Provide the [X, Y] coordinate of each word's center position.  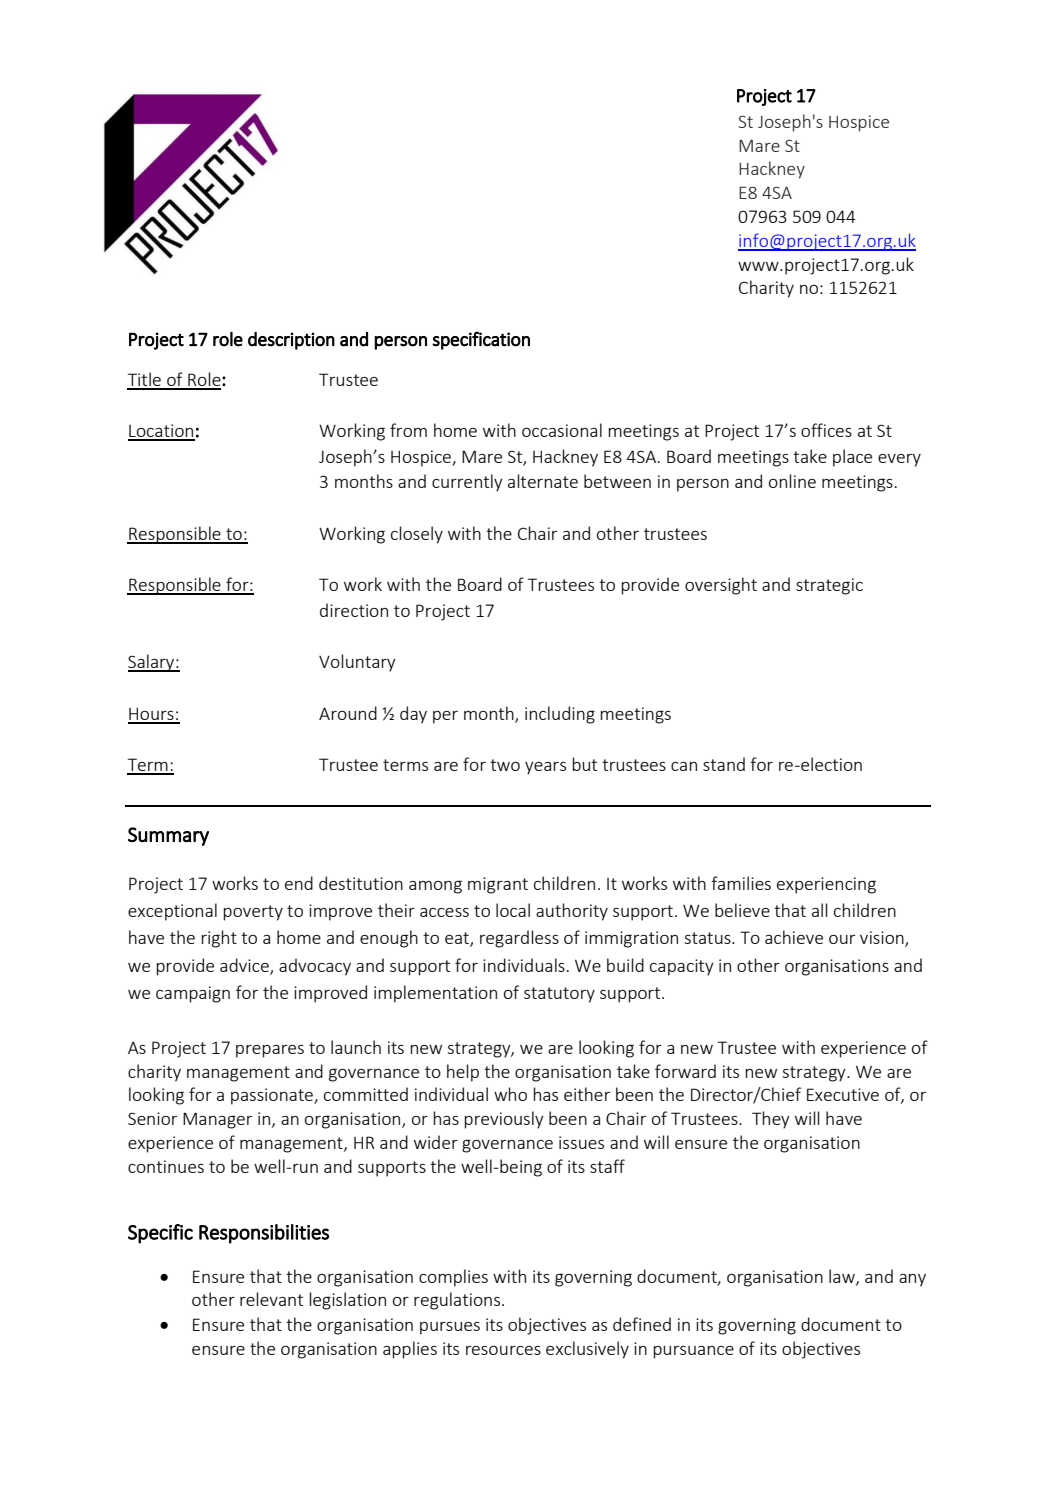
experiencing [826, 885]
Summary [168, 836]
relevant [271, 1299]
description [291, 341]
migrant [498, 885]
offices [826, 430]
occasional [562, 430]
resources [503, 1350]
